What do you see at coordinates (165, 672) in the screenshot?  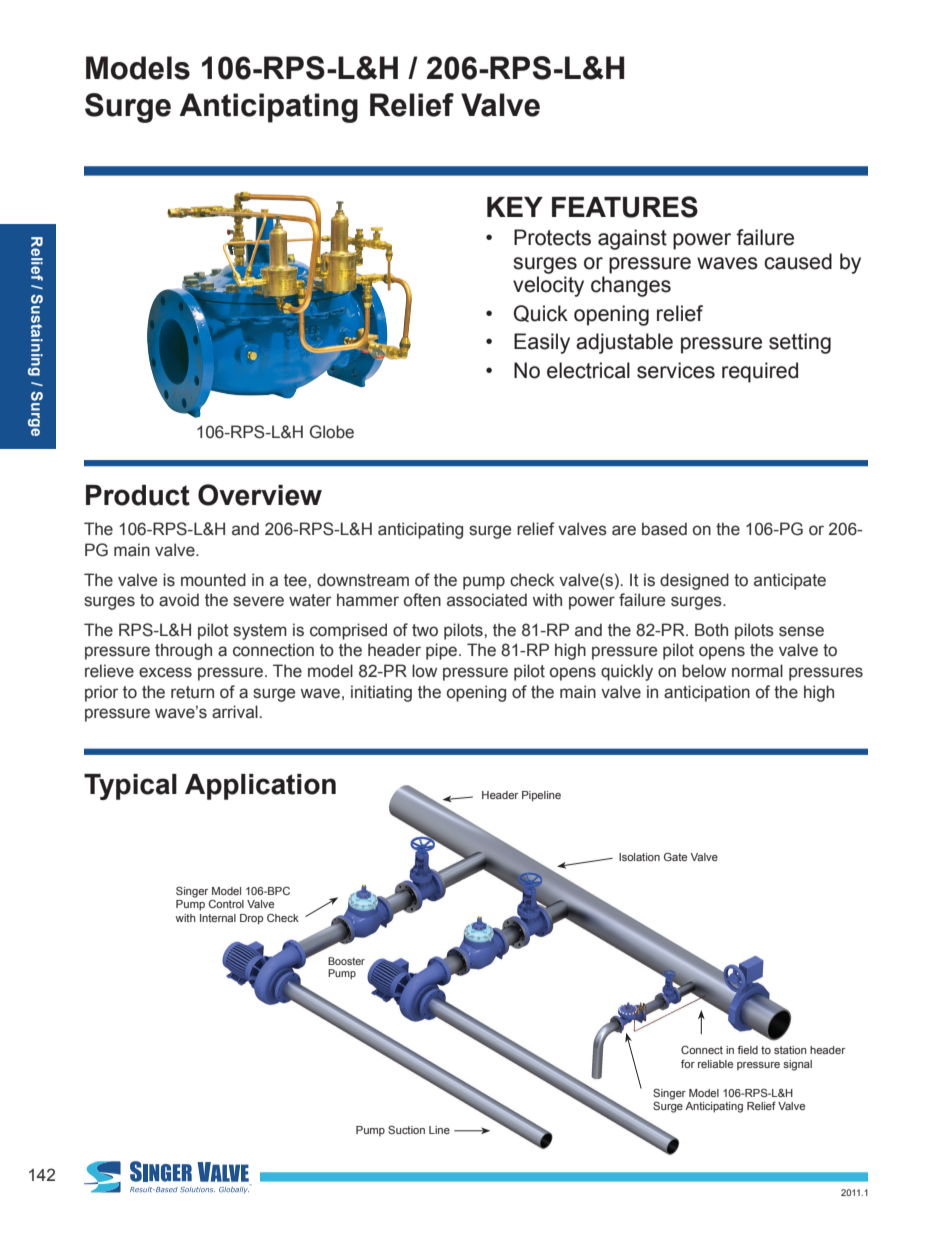 I see `excess` at bounding box center [165, 672].
